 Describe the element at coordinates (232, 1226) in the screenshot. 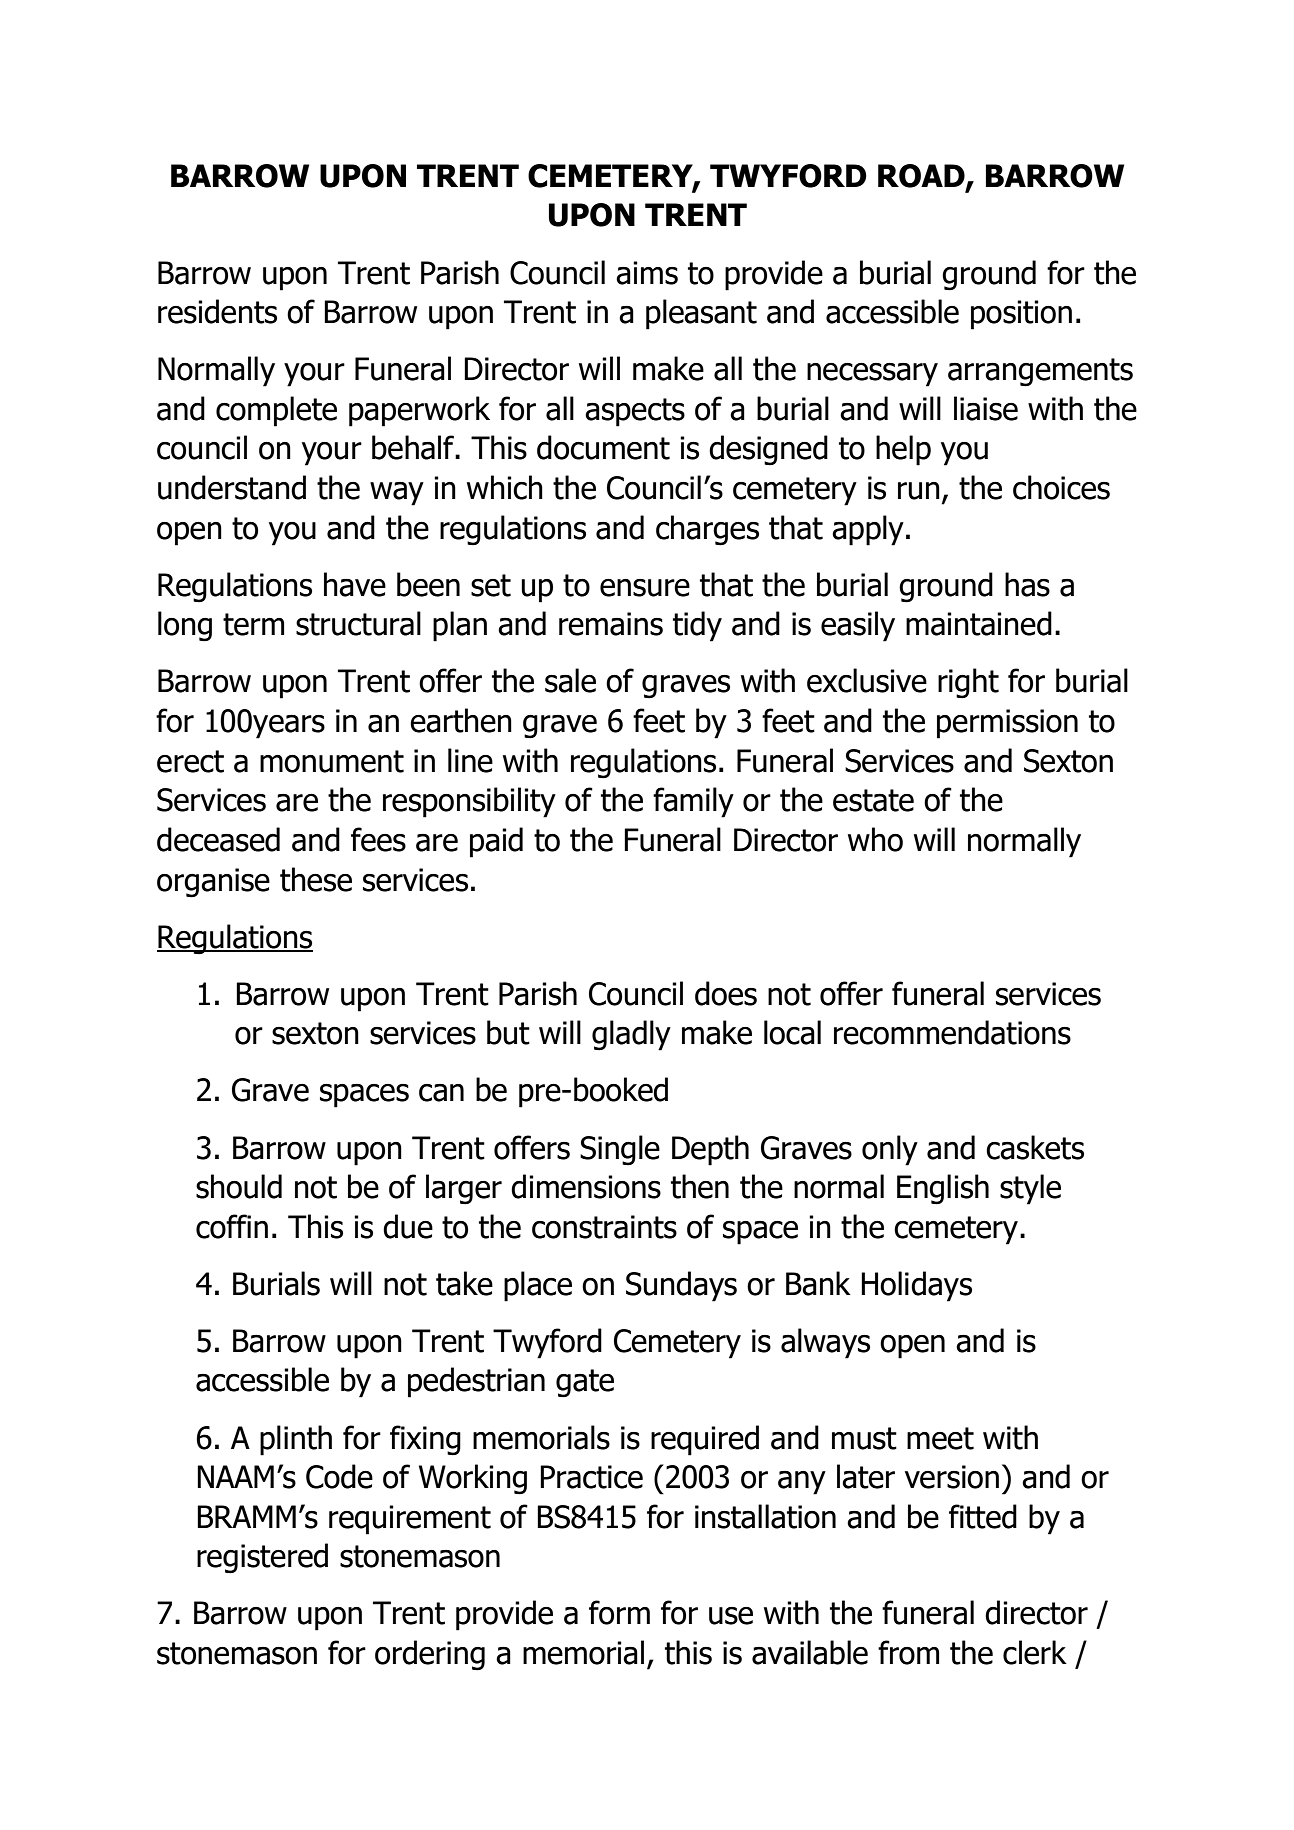

I see `coffin` at that location.
